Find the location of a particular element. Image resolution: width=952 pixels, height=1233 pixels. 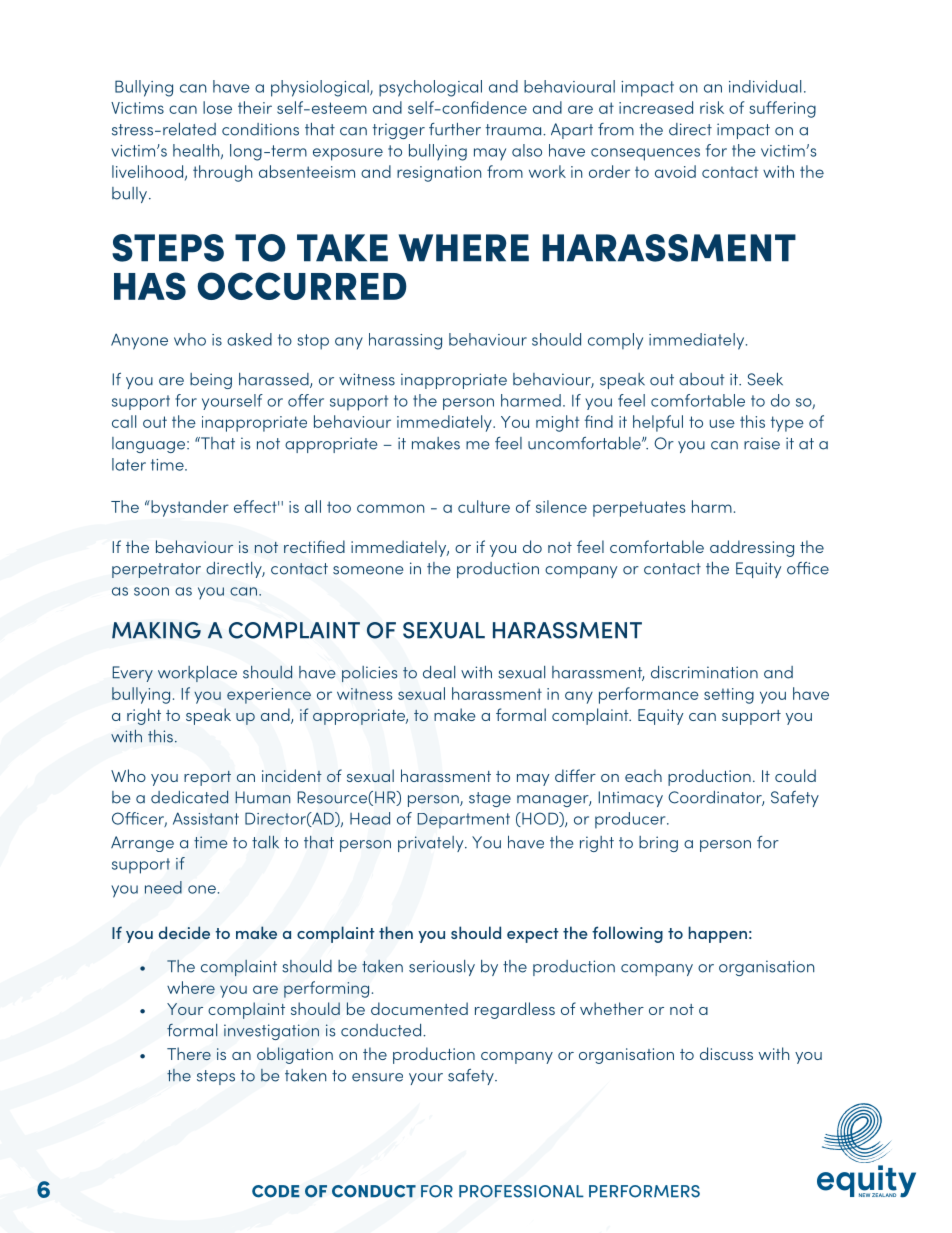

bring is located at coordinates (658, 844).
